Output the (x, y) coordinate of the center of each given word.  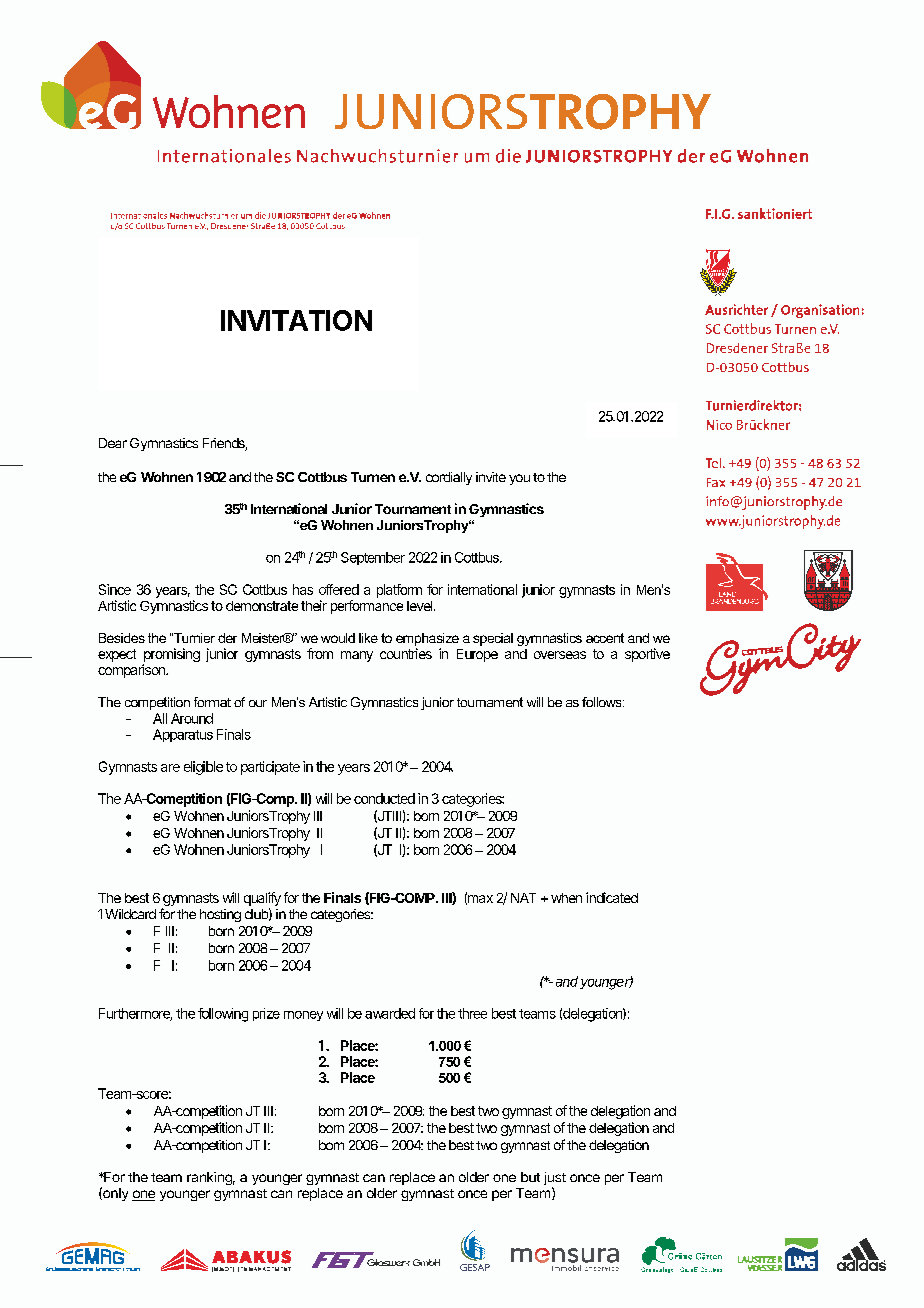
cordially (449, 478)
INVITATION (296, 320)
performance (367, 607)
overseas (560, 655)
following (223, 1015)
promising (171, 656)
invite (491, 477)
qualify (262, 899)
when (566, 898)
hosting (220, 915)
